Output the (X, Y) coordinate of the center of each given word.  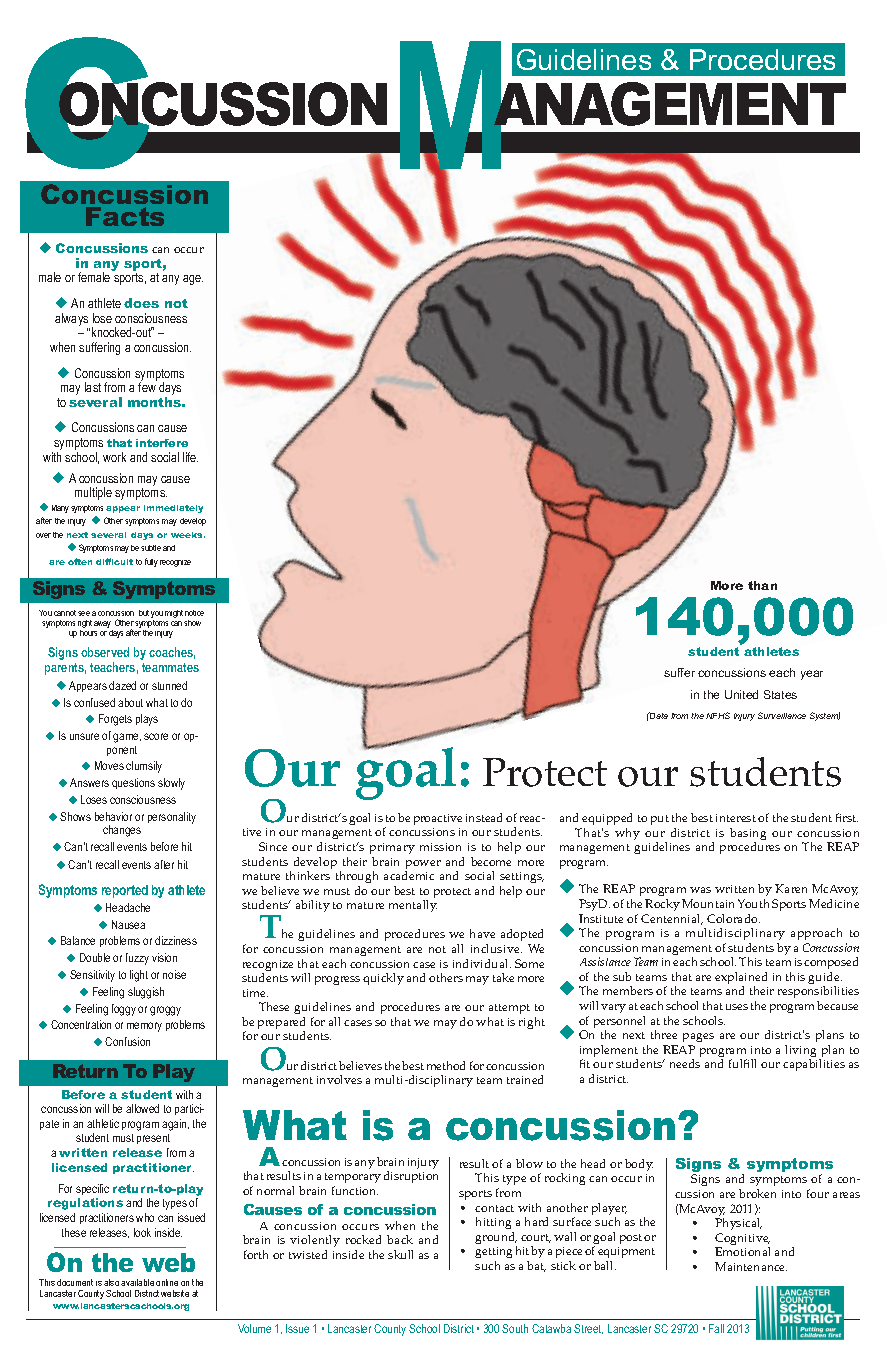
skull (400, 1254)
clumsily (144, 767)
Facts (125, 216)
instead (484, 817)
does (141, 303)
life (190, 457)
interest (736, 818)
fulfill (742, 1063)
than (762, 585)
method (446, 1065)
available (137, 1282)
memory (144, 1027)
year (812, 675)
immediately (173, 509)
